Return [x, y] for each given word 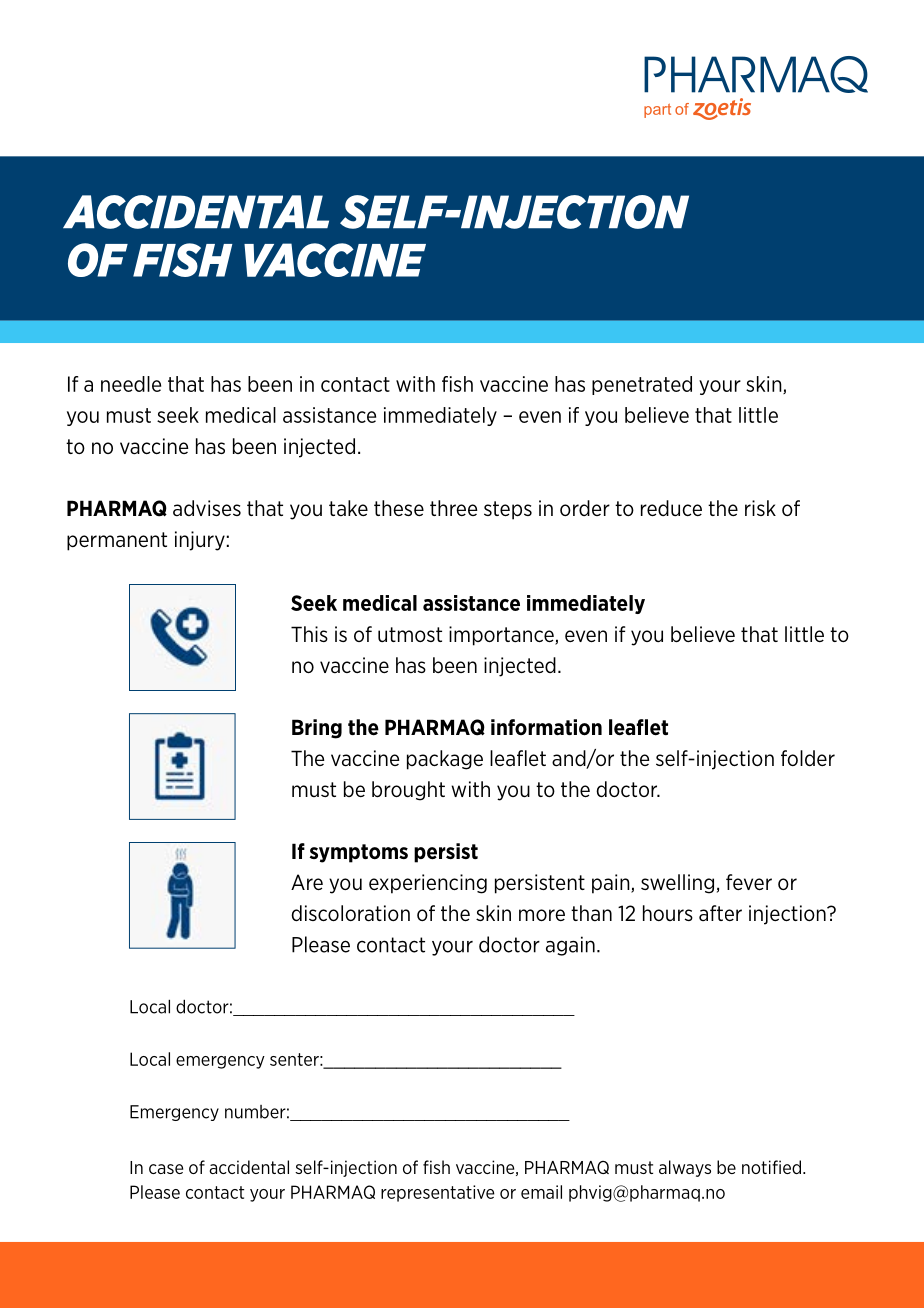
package [445, 760]
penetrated [642, 385]
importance [502, 636]
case [166, 1169]
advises [207, 508]
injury [200, 541]
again [570, 946]
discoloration [350, 913]
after [720, 913]
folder [808, 758]
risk [760, 508]
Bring [317, 729]
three [454, 508]
